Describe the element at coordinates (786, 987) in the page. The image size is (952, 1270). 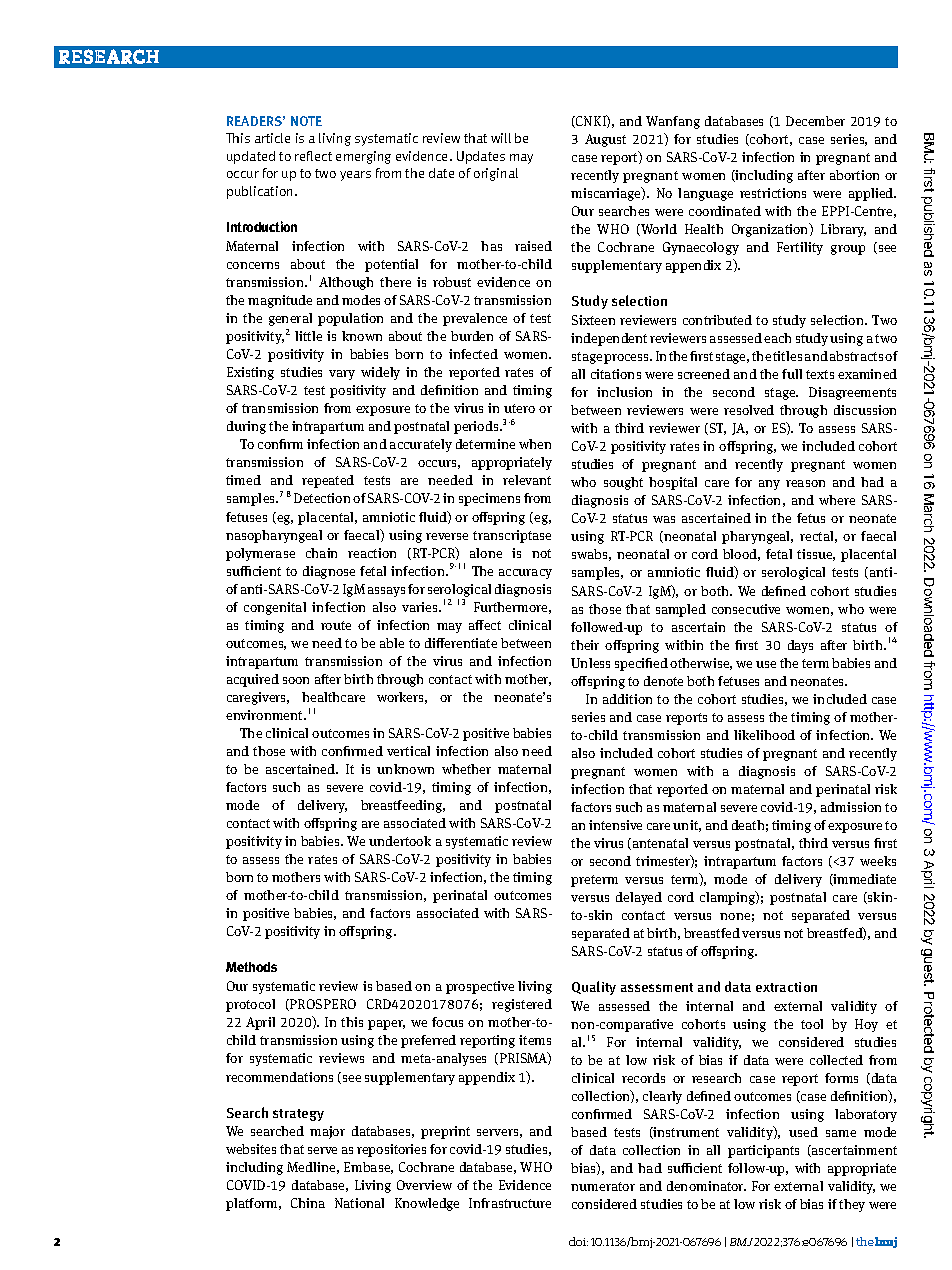
I see `extraction` at that location.
